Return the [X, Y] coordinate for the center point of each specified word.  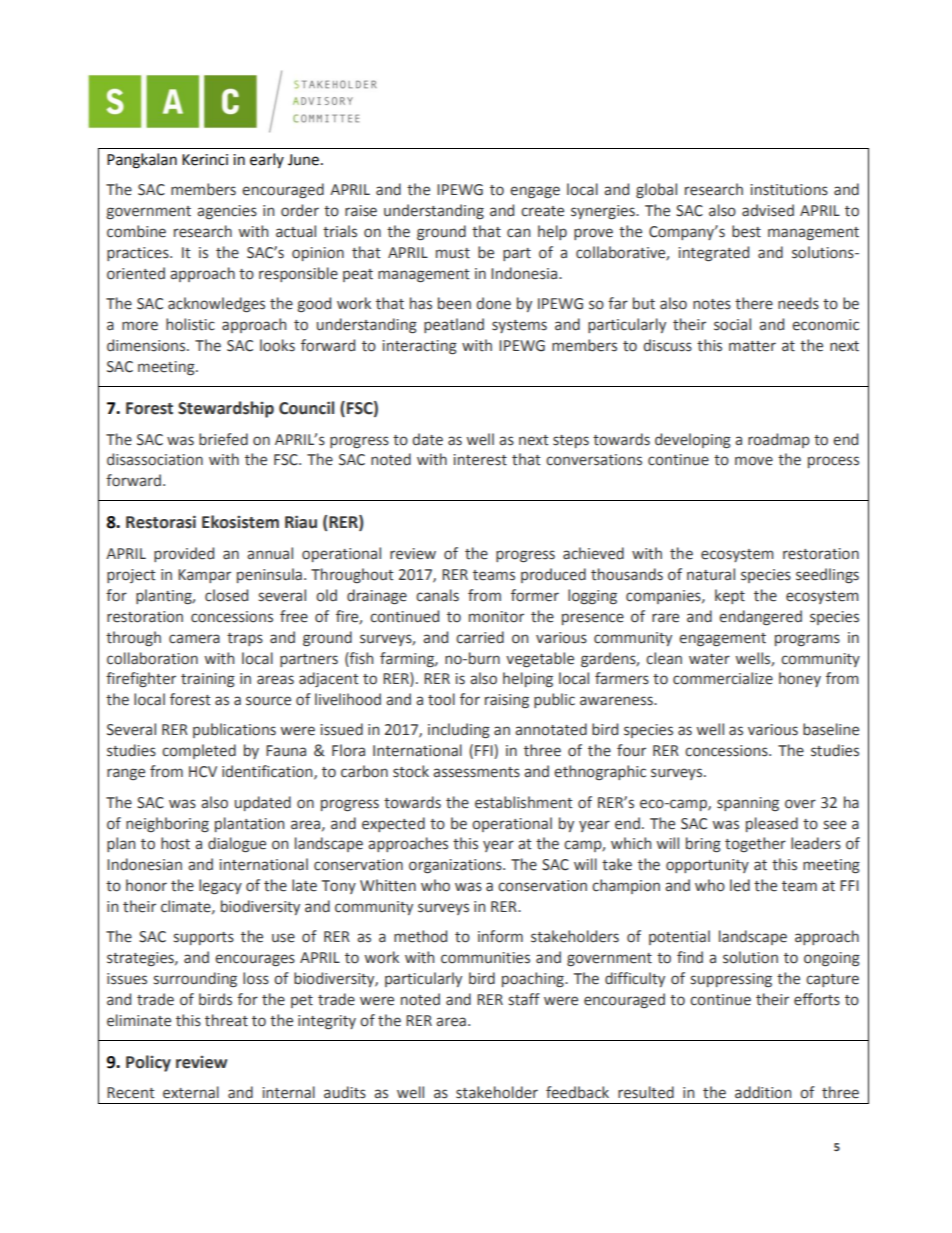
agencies [227, 212]
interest [480, 460]
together [755, 844]
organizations [456, 866]
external [191, 1092]
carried [480, 637]
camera [194, 639]
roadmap [779, 440]
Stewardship [226, 409]
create [542, 211]
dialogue [237, 844]
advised [768, 210]
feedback [577, 1092]
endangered [760, 617]
